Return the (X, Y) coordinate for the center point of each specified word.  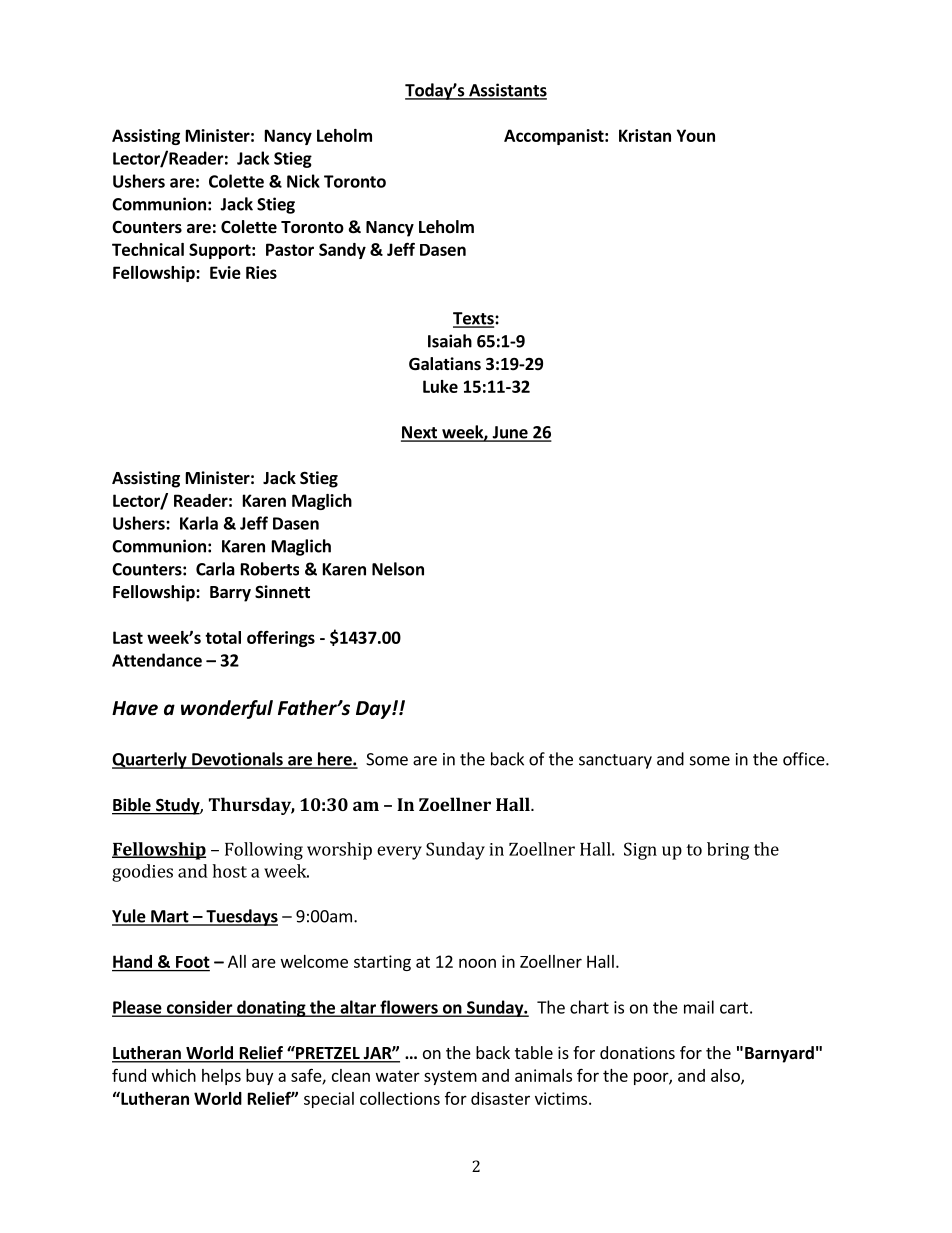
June (510, 433)
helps (221, 1077)
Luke (440, 386)
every (399, 853)
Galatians (445, 363)
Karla (199, 523)
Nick (303, 181)
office (805, 759)
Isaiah (450, 341)
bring (728, 851)
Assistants (507, 91)
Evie (225, 272)
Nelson (398, 569)
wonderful (227, 709)
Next (420, 433)
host (229, 871)
